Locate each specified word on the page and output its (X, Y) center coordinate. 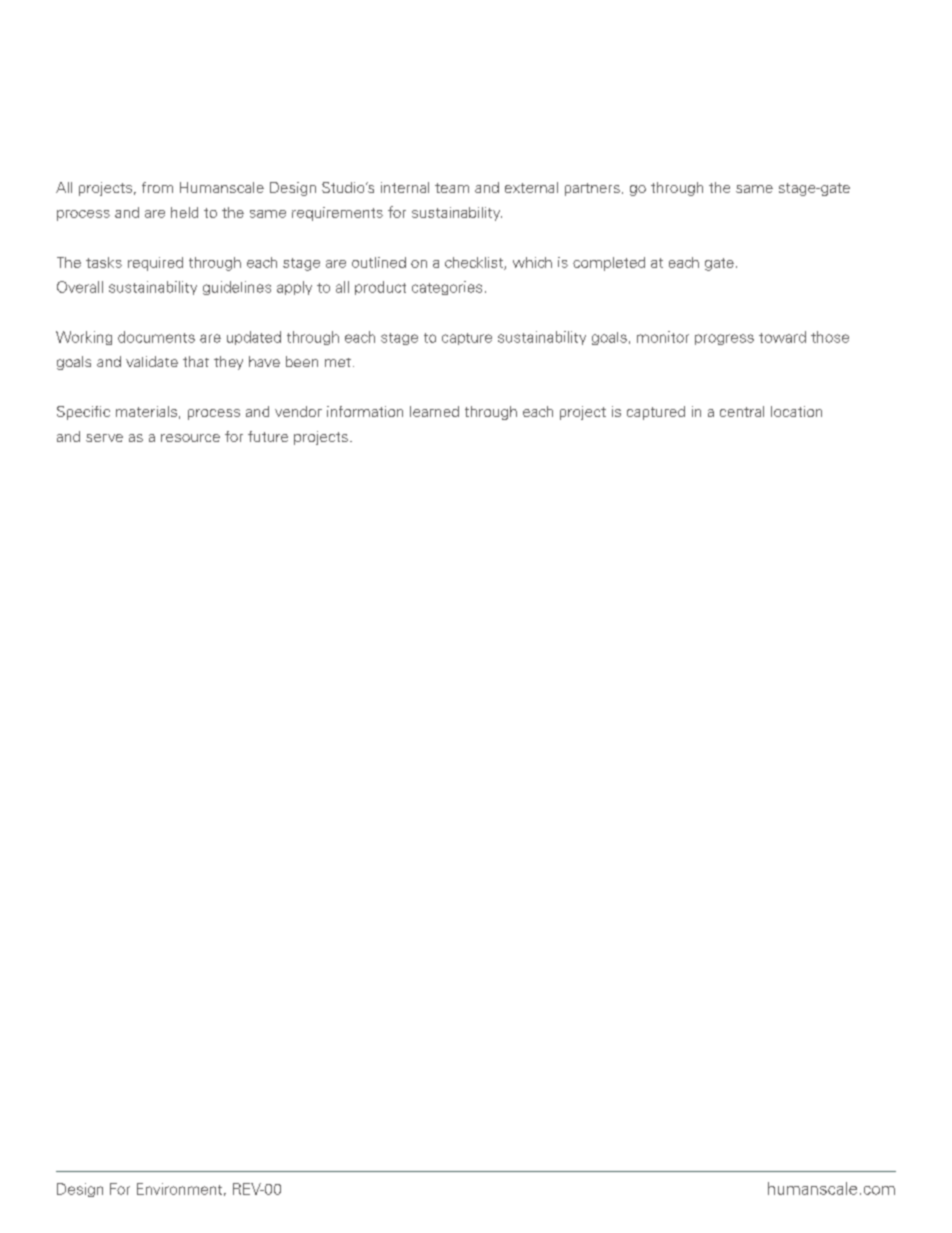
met (338, 362)
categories (447, 288)
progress (724, 339)
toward (782, 337)
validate (152, 361)
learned (434, 411)
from (157, 187)
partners (592, 189)
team (452, 188)
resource (190, 438)
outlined (379, 262)
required (155, 264)
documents (156, 337)
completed (609, 264)
